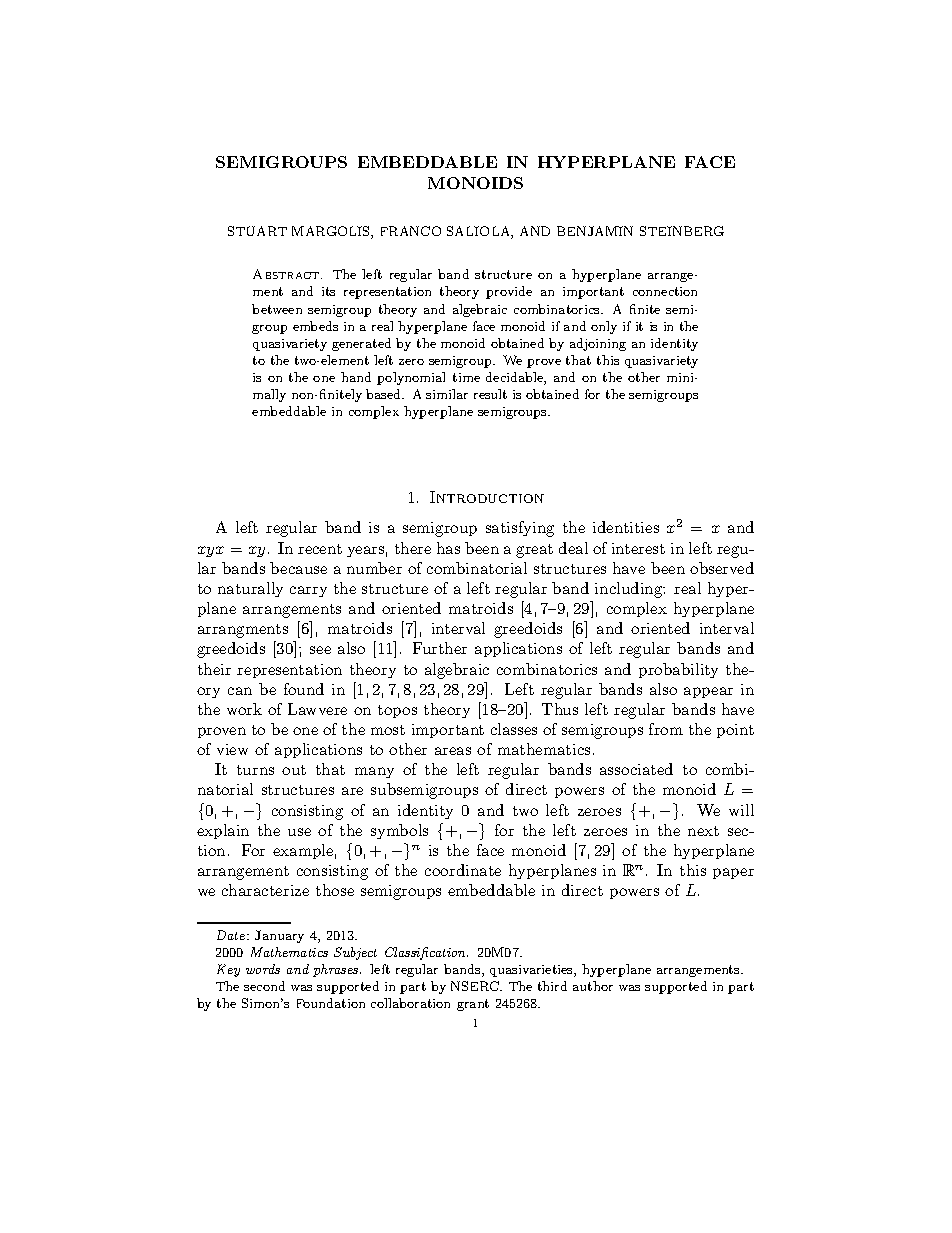 This image has height=1233, width=952. What do you see at coordinates (682, 231) in the image?
I see `STEINBERG` at bounding box center [682, 231].
